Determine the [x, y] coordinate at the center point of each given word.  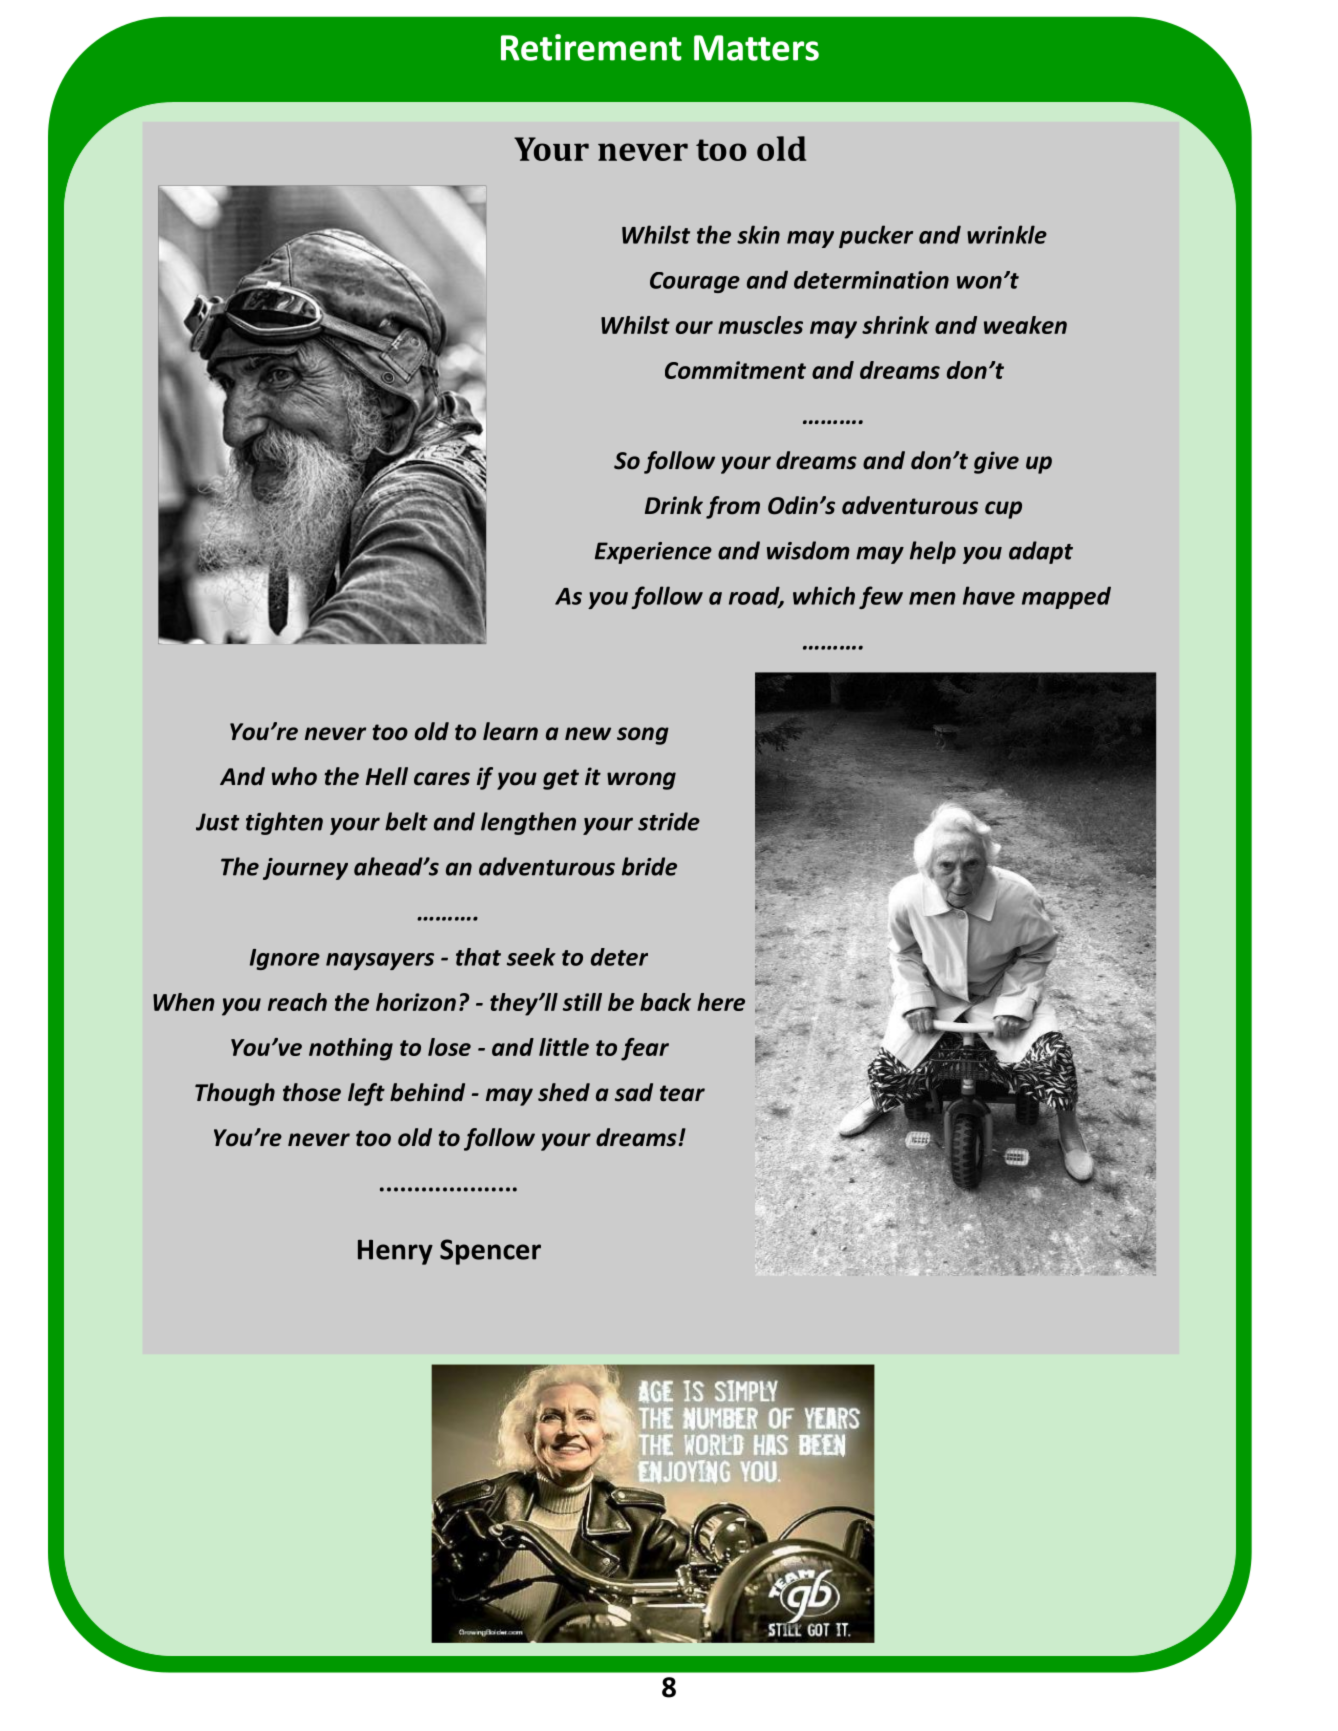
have [989, 595]
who [294, 776]
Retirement [591, 47]
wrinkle [1007, 234]
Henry [395, 1252]
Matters [756, 48]
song [643, 736]
